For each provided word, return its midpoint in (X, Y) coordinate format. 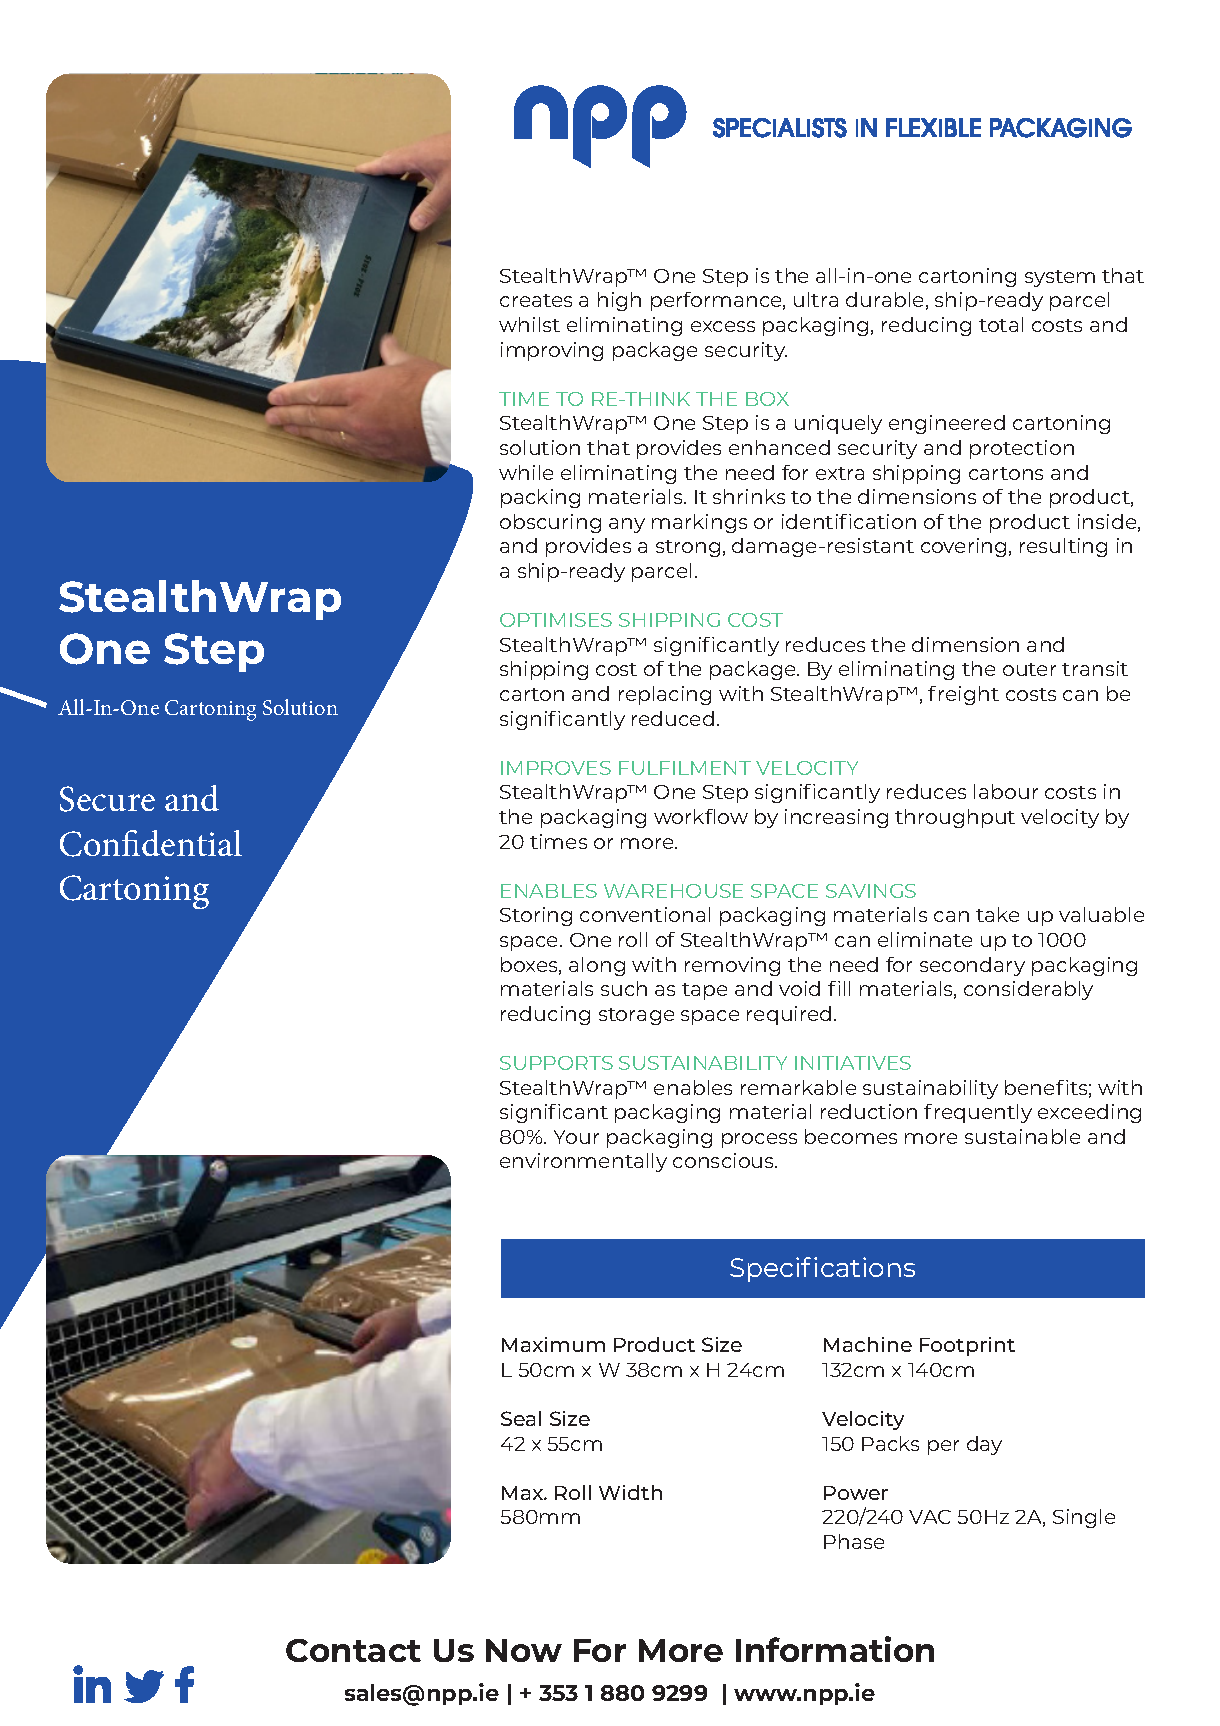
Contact (353, 1650)
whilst (529, 324)
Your (576, 1137)
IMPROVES (556, 768)
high (619, 301)
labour (1006, 791)
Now (524, 1650)
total (1001, 324)
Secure (107, 799)
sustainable (1022, 1136)
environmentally (583, 1162)
